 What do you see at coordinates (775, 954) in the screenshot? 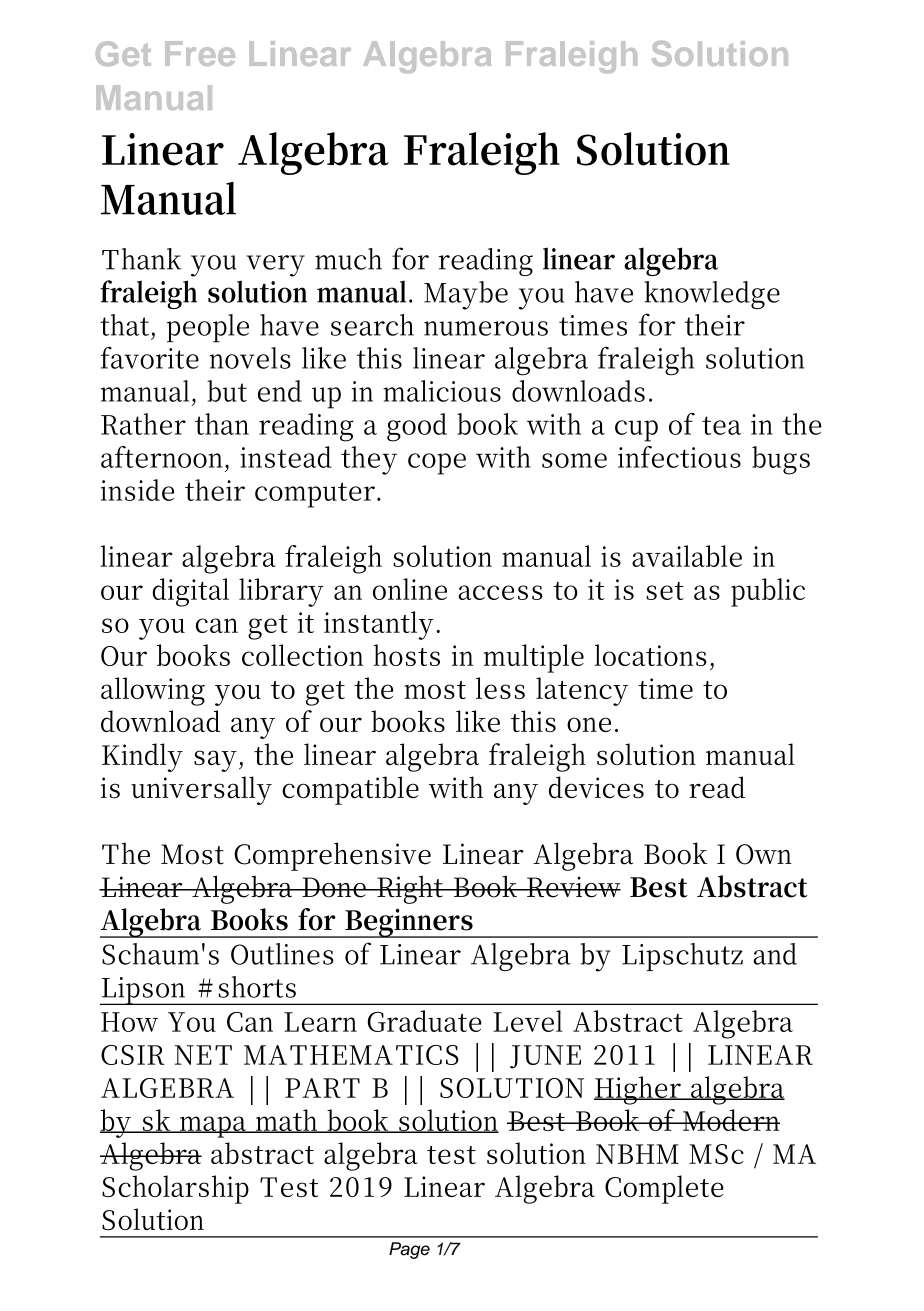
I see `and` at bounding box center [775, 954].
